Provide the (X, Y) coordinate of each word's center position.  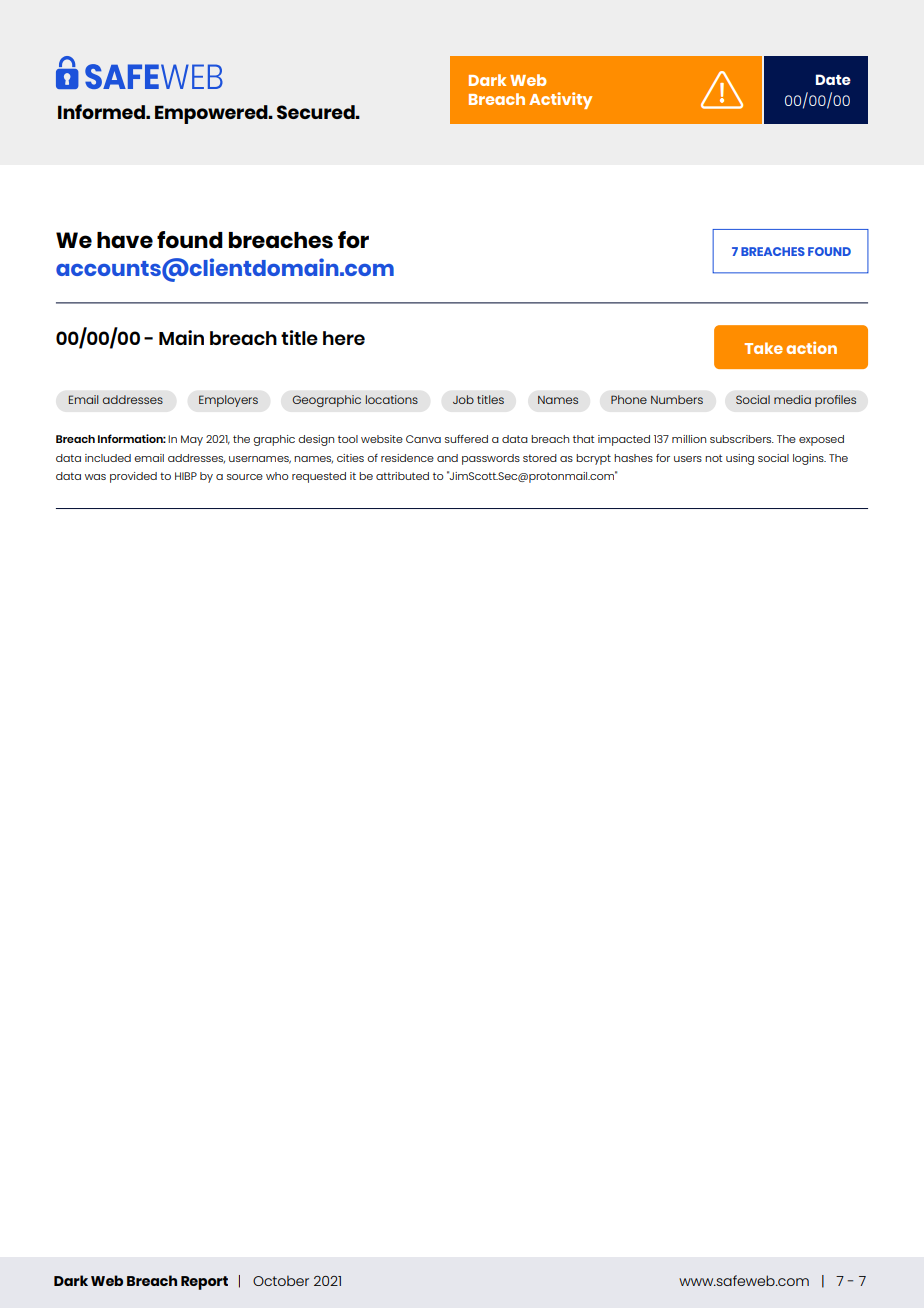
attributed (402, 476)
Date (833, 79)
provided (133, 477)
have (125, 240)
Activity (560, 100)
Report (204, 1283)
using (740, 459)
